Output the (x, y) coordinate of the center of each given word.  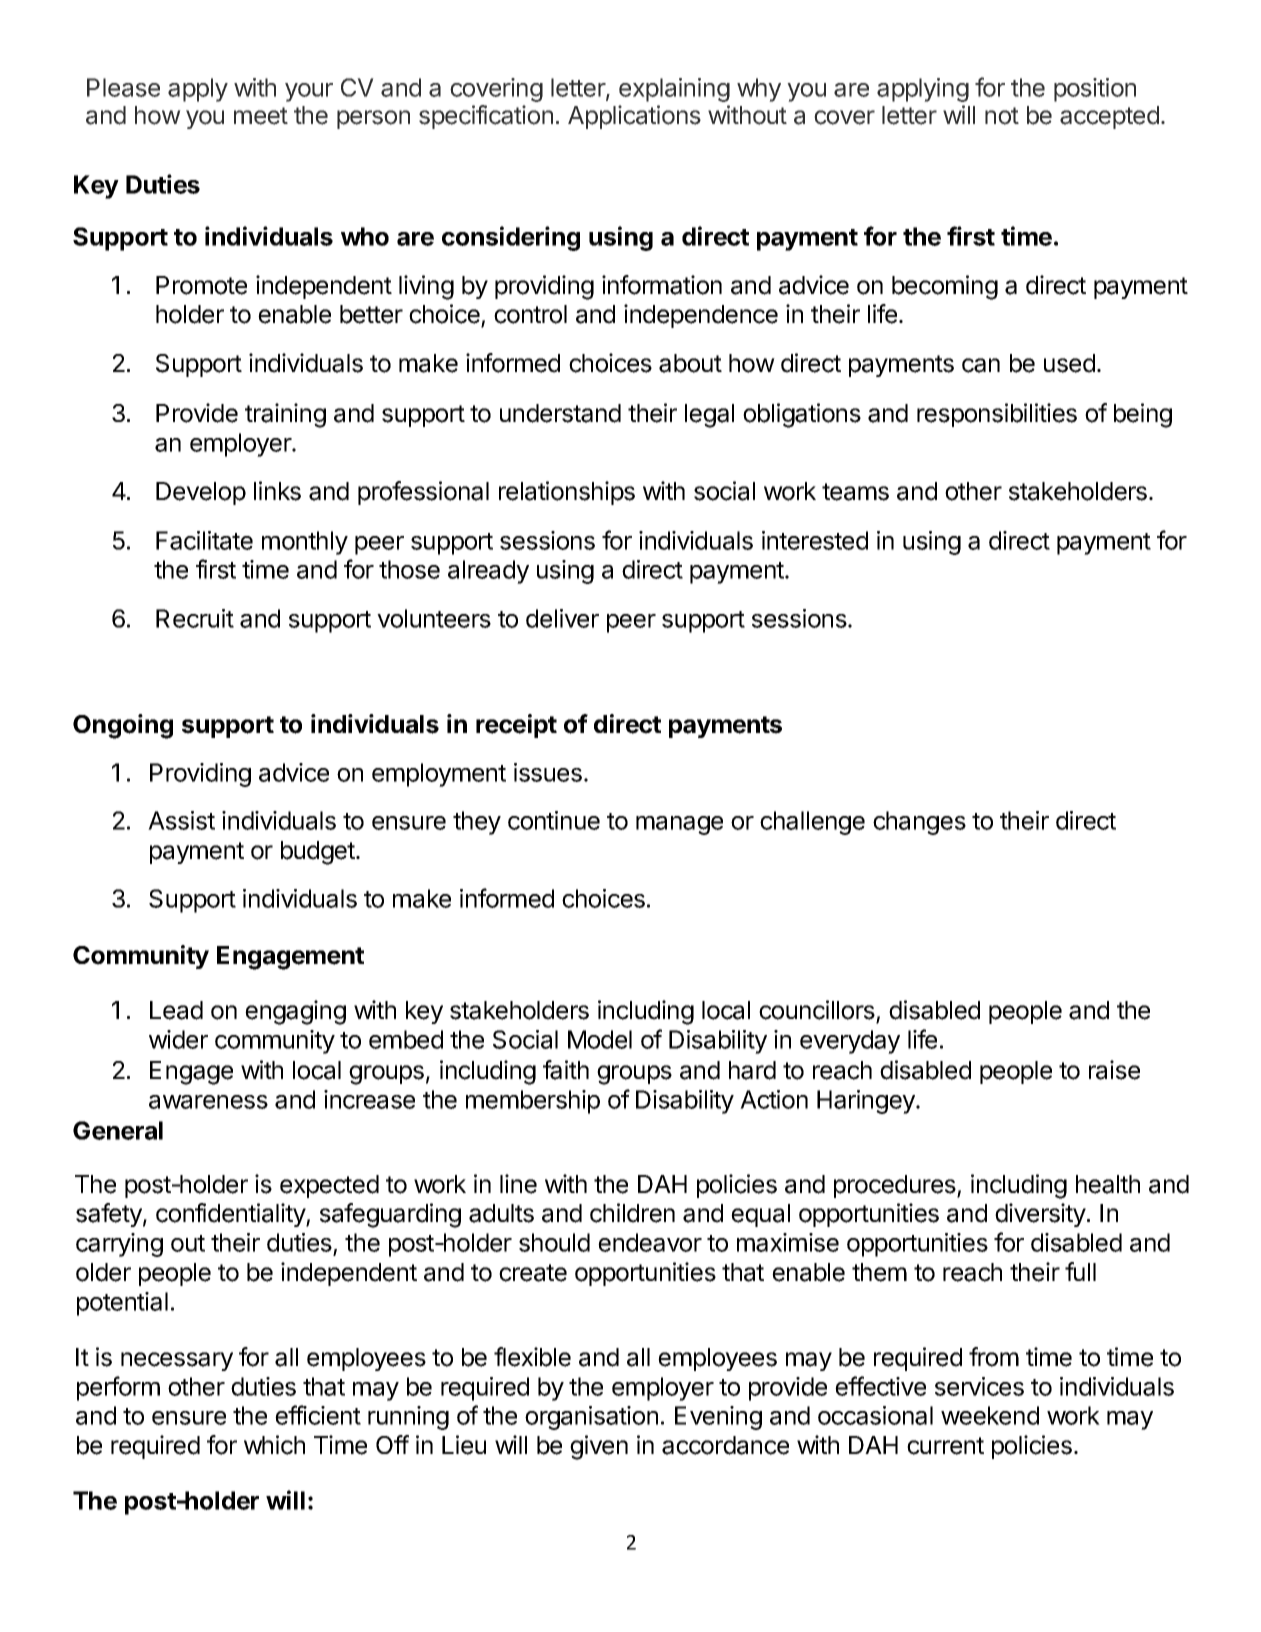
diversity (1040, 1215)
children (632, 1213)
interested (815, 540)
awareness (208, 1102)
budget (319, 853)
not (1002, 116)
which (274, 1445)
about (690, 363)
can (981, 365)
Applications (634, 117)
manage (679, 825)
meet (261, 116)
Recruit (195, 618)
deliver (562, 618)
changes (919, 823)
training (285, 415)
